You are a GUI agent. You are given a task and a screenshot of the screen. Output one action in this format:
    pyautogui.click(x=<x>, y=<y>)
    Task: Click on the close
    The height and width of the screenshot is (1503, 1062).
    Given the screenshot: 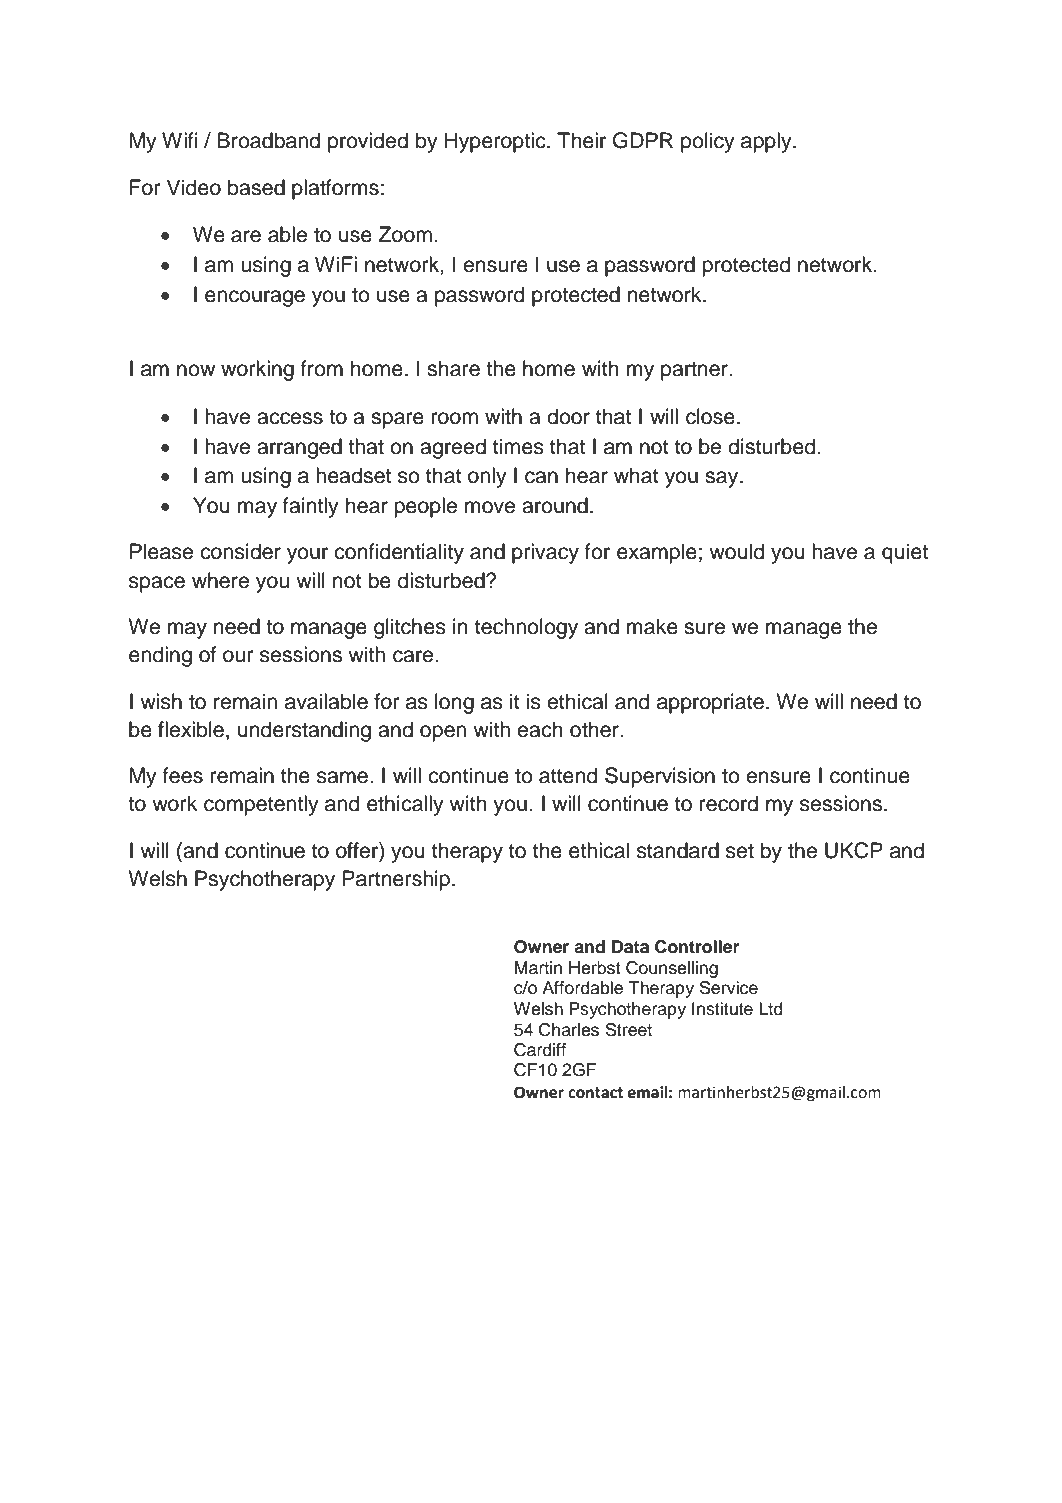 What is the action you would take?
    pyautogui.click(x=710, y=416)
